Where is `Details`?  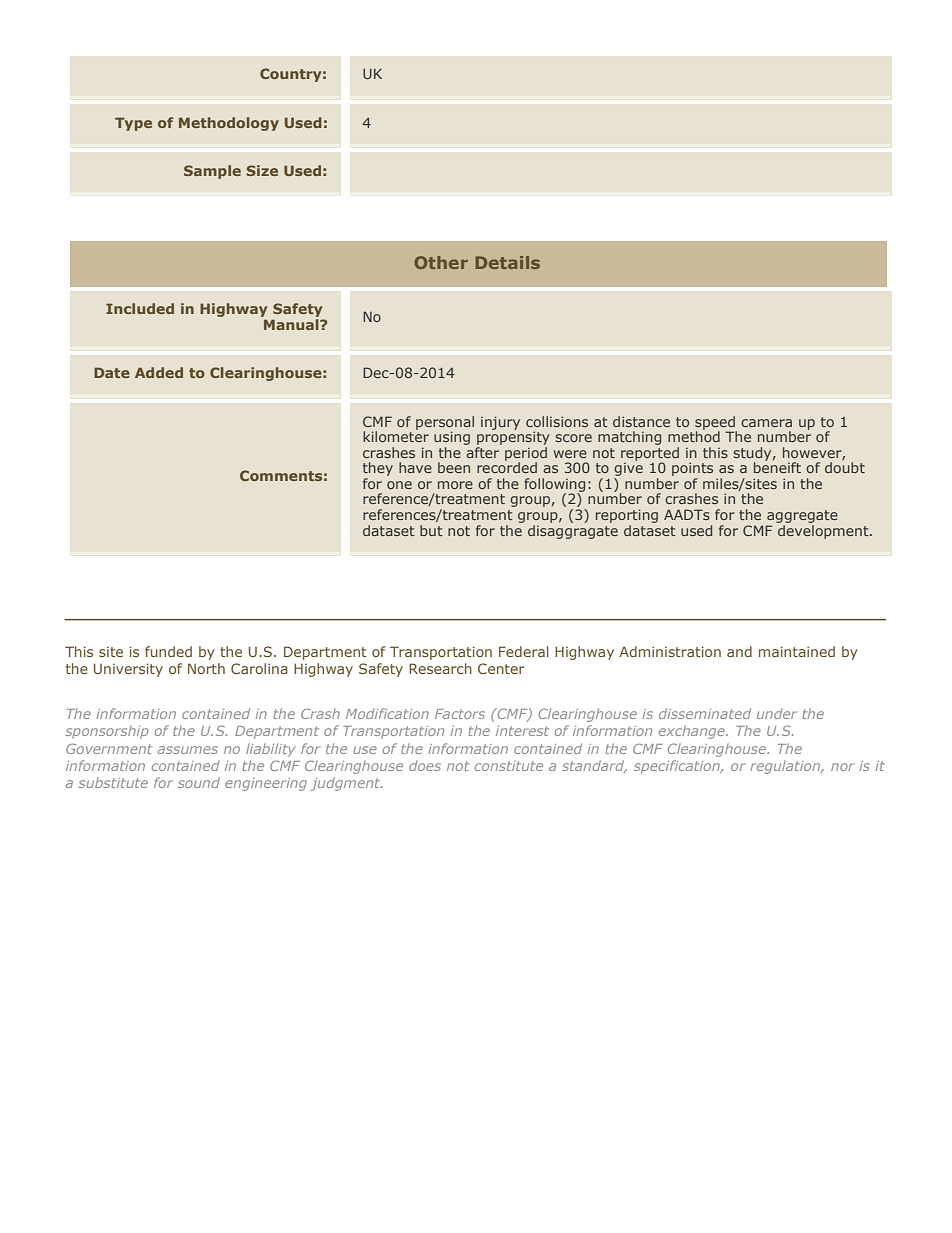 Details is located at coordinates (508, 262).
